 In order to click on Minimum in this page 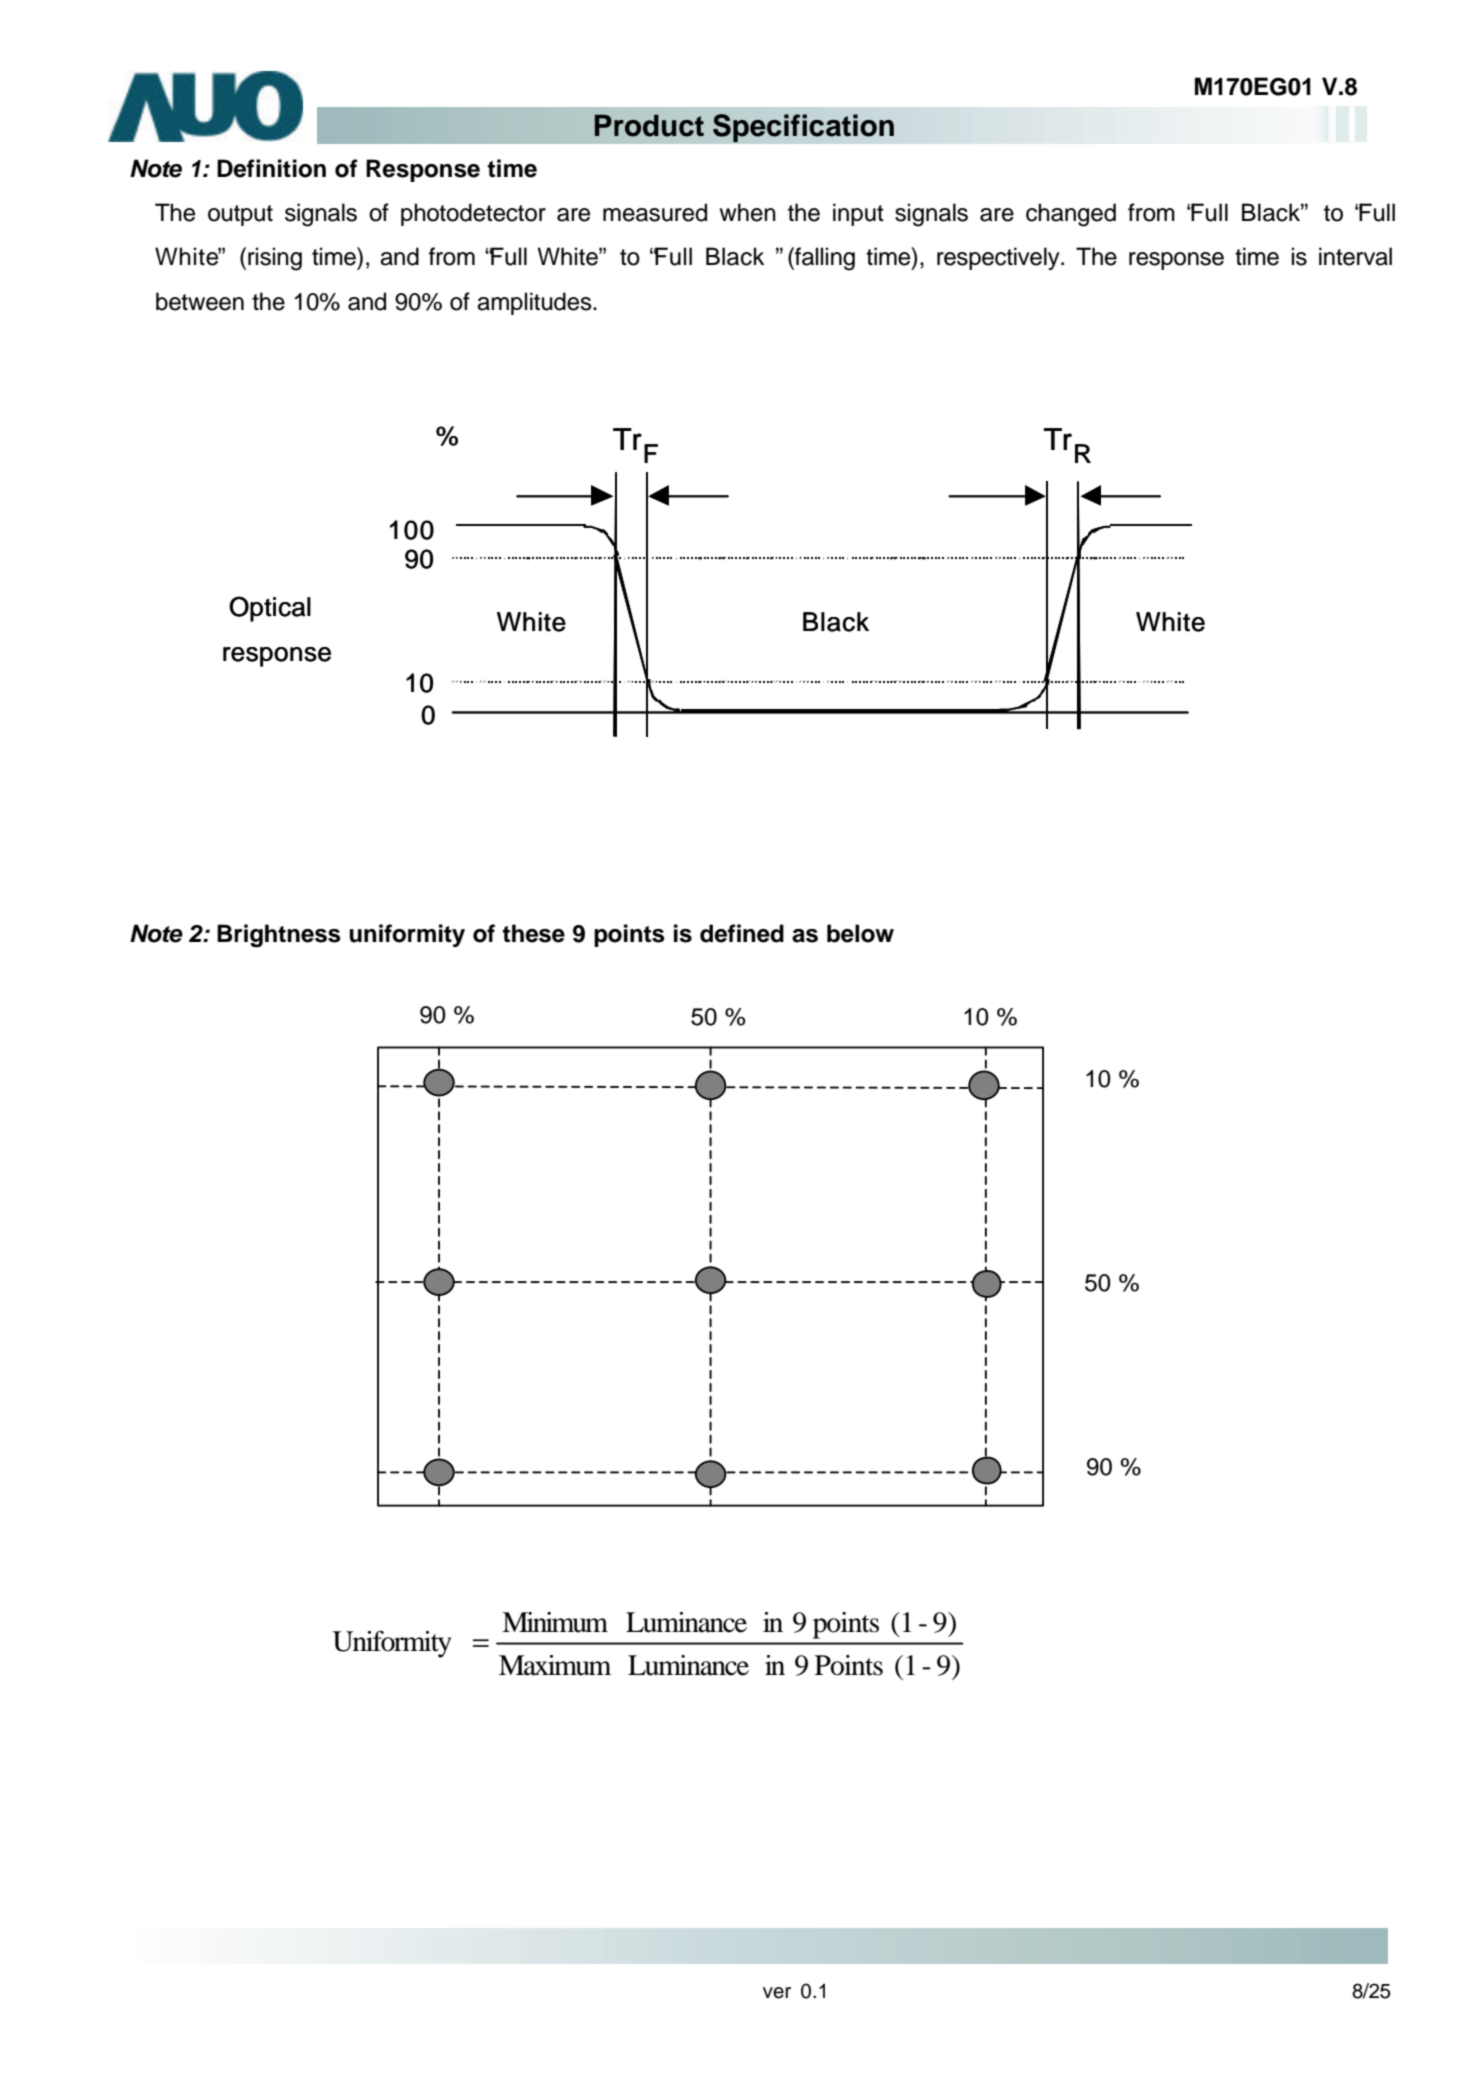, I will do `click(555, 1622)`.
